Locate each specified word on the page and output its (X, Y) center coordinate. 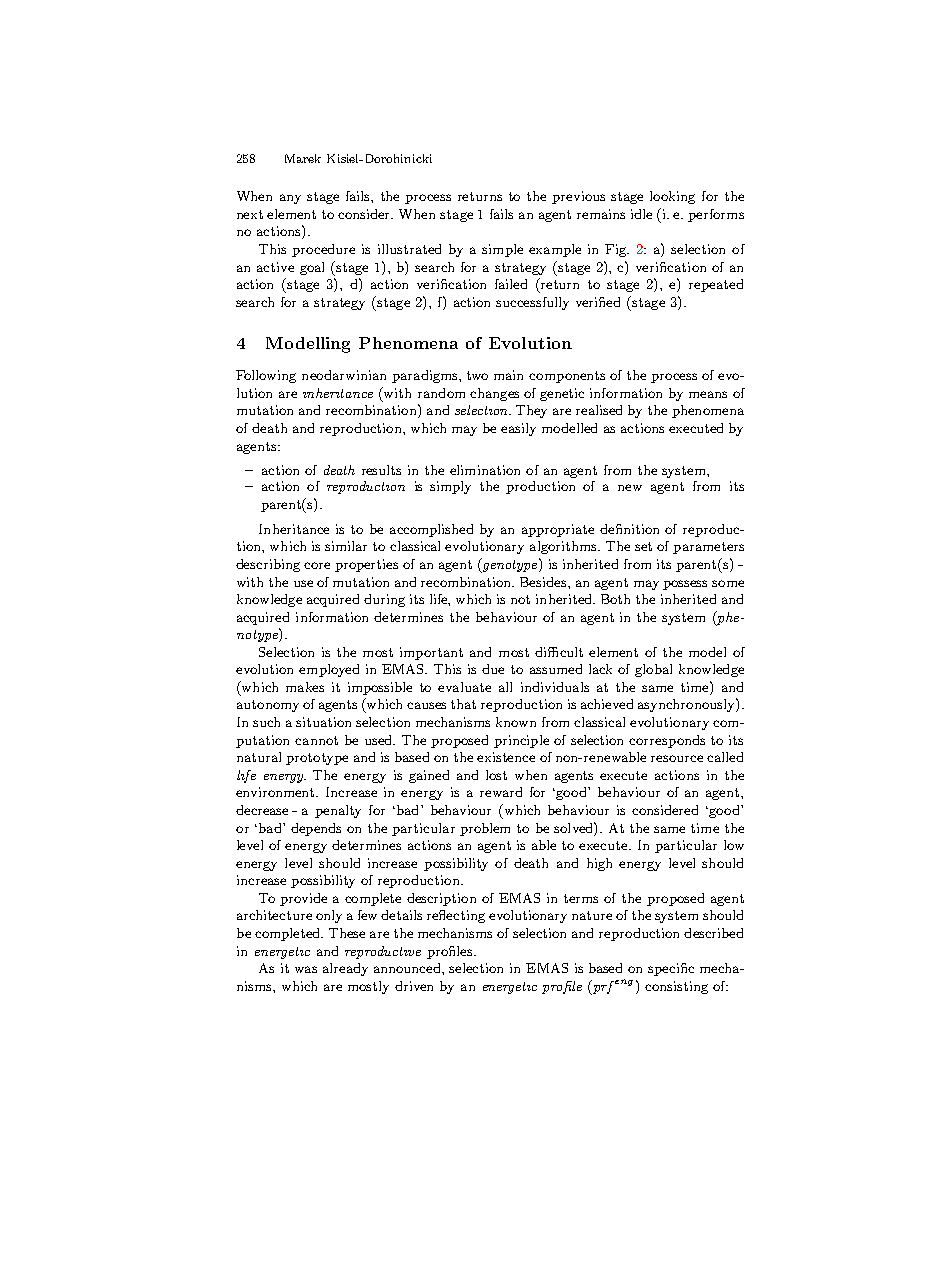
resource (677, 758)
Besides (544, 582)
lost (496, 775)
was (306, 969)
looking (672, 197)
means (708, 394)
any (290, 199)
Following (266, 376)
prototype (317, 759)
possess (685, 585)
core (317, 565)
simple (502, 250)
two (477, 375)
